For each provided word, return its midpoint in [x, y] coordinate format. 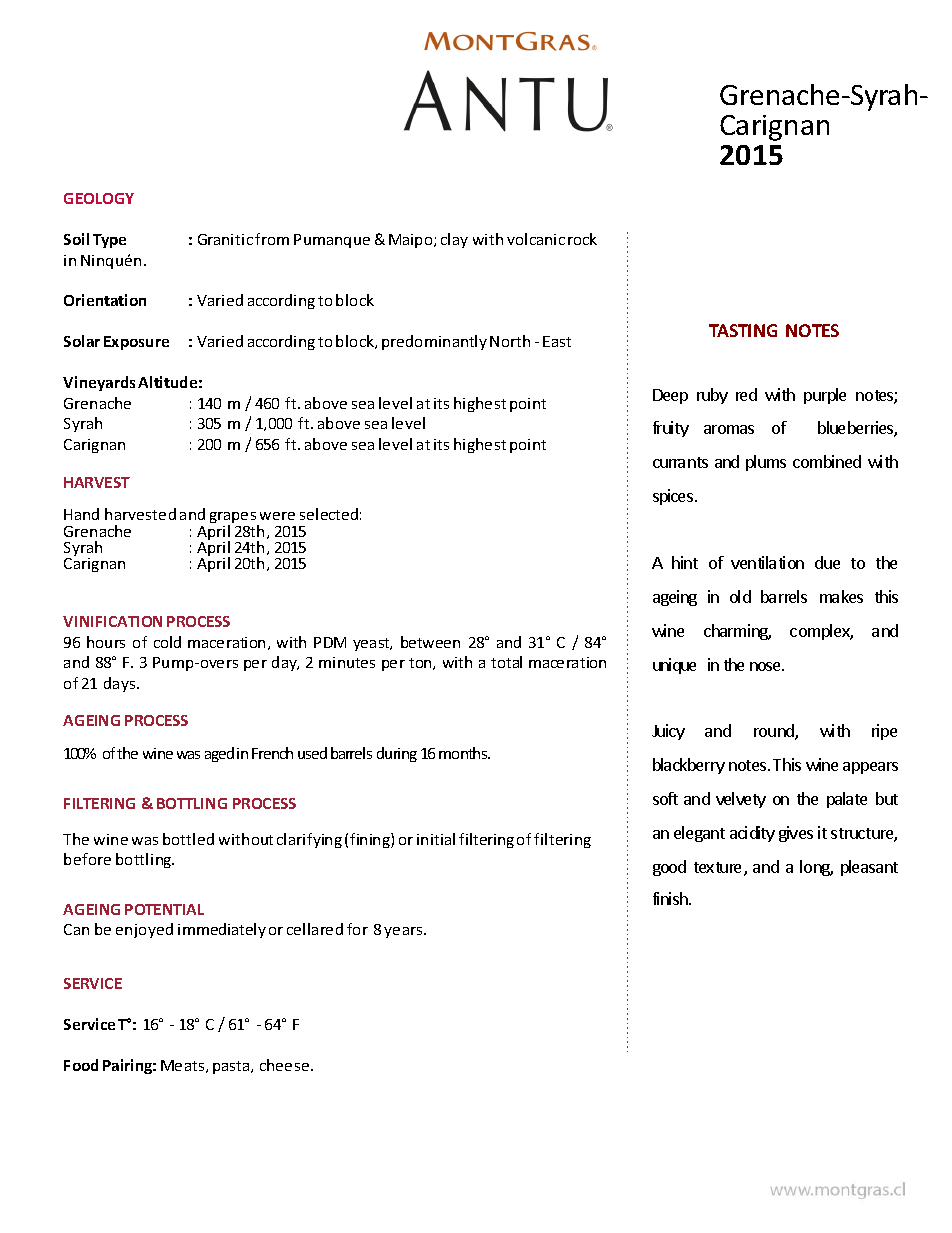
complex [821, 632]
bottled [188, 839]
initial [436, 839]
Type [109, 241]
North [510, 341]
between [430, 642]
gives [796, 834]
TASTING [743, 330]
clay [454, 240]
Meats [184, 1066]
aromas [729, 429]
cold [167, 642]
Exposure [136, 343]
